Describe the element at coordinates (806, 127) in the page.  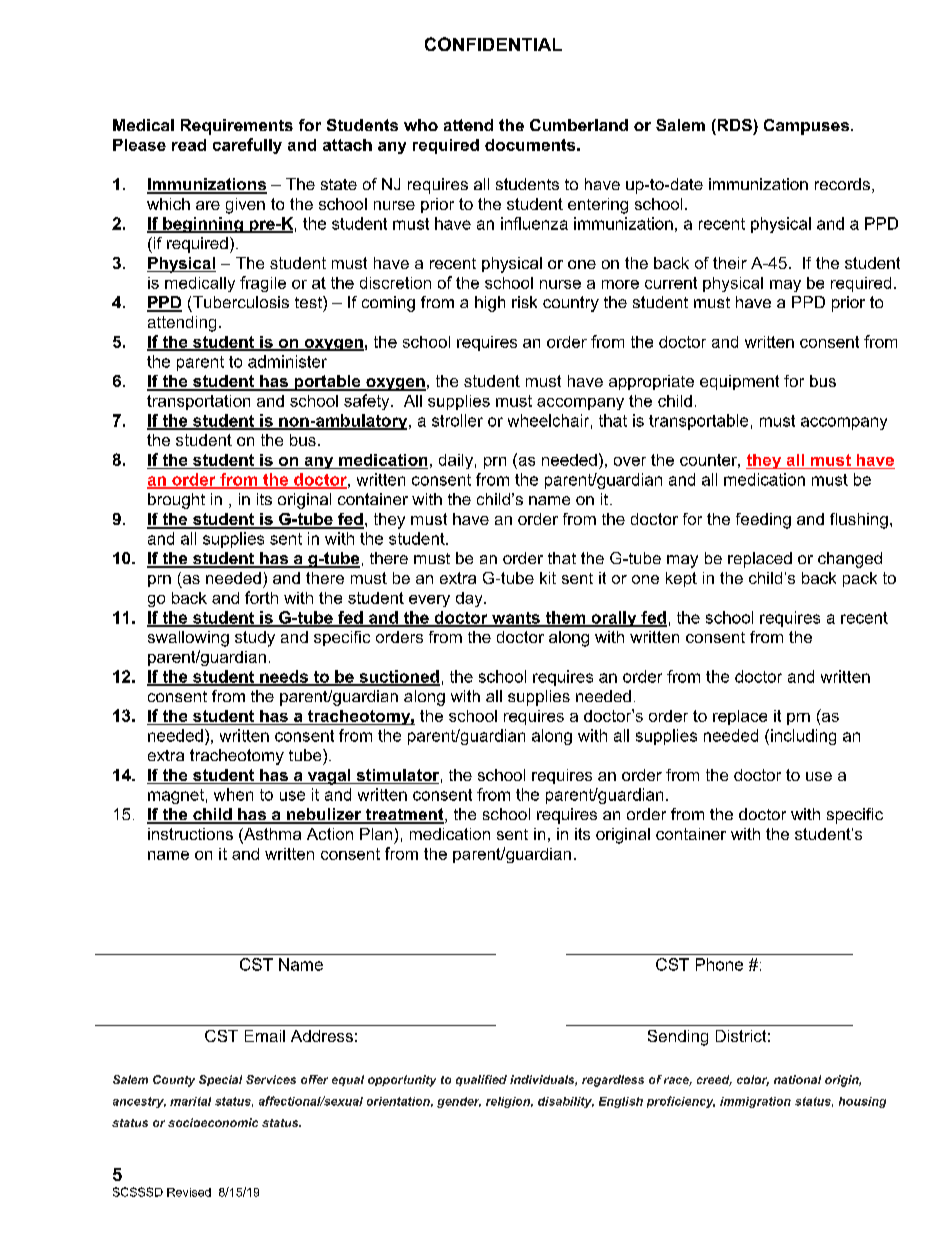
I see `Campuses` at that location.
